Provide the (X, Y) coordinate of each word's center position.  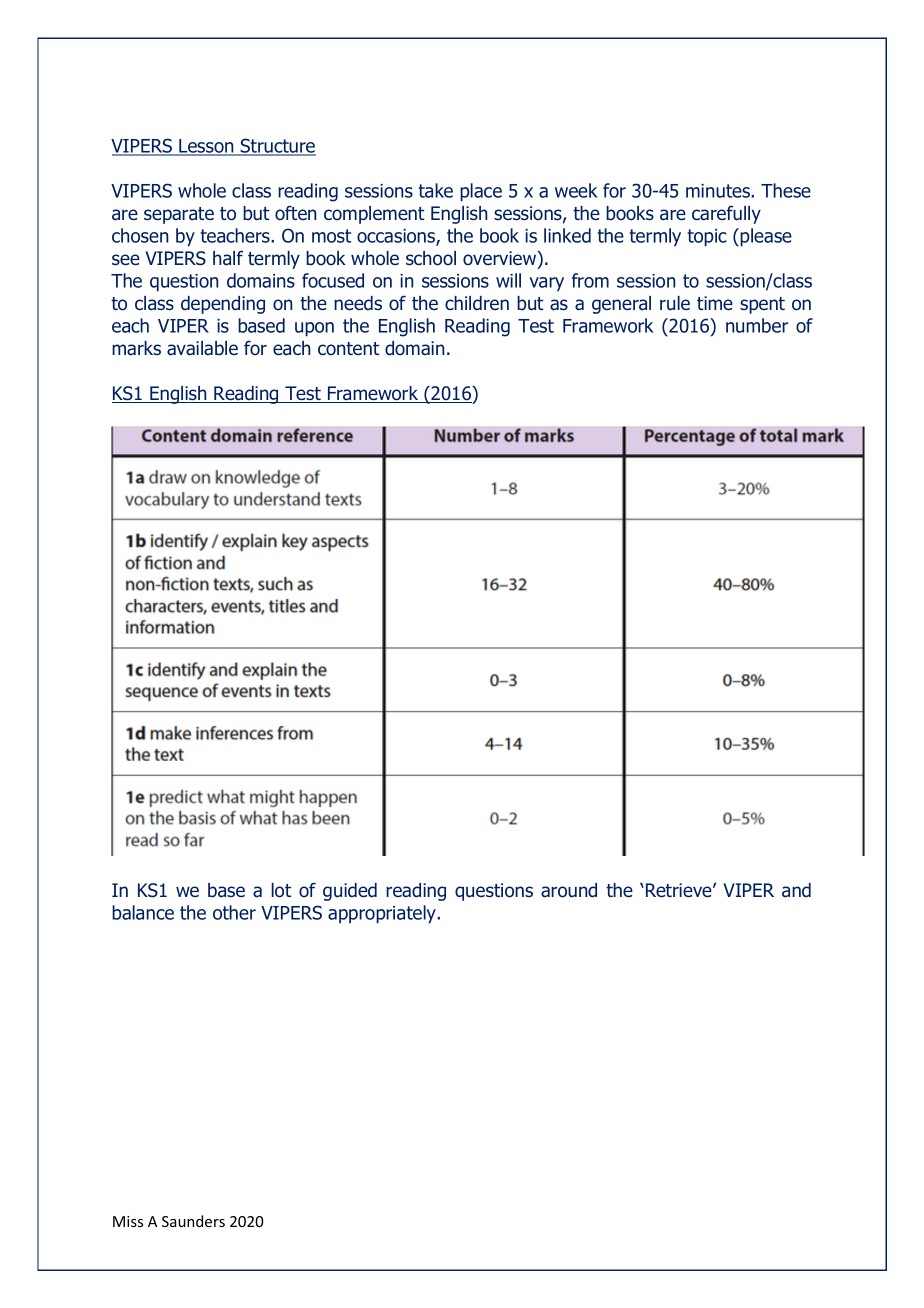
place (481, 192)
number (757, 325)
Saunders (193, 1221)
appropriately (383, 914)
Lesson (206, 147)
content (348, 349)
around (569, 890)
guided (350, 892)
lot (281, 890)
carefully (726, 214)
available (202, 348)
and (796, 890)
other (234, 912)
